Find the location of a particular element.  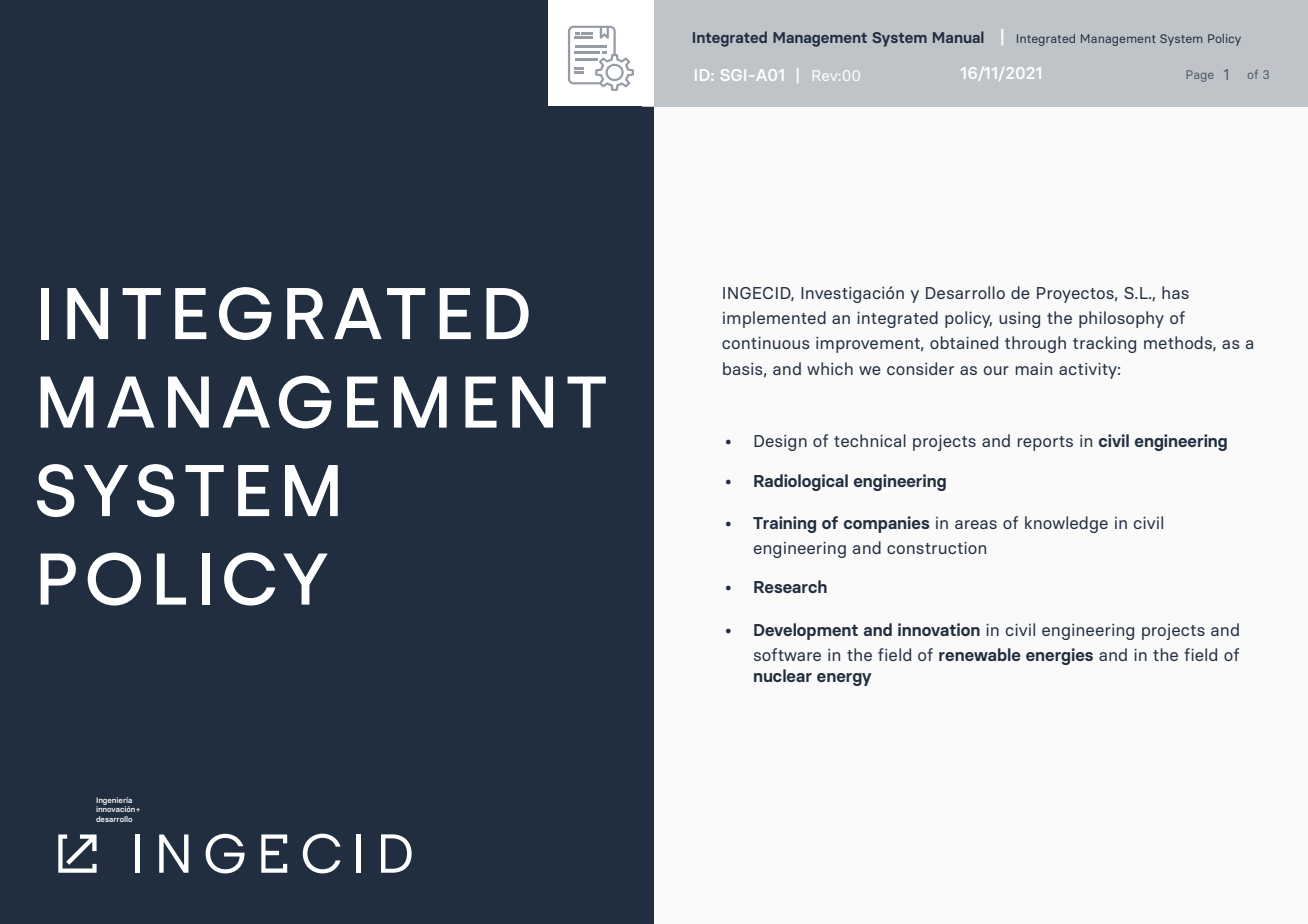

Page is located at coordinates (1200, 76).
